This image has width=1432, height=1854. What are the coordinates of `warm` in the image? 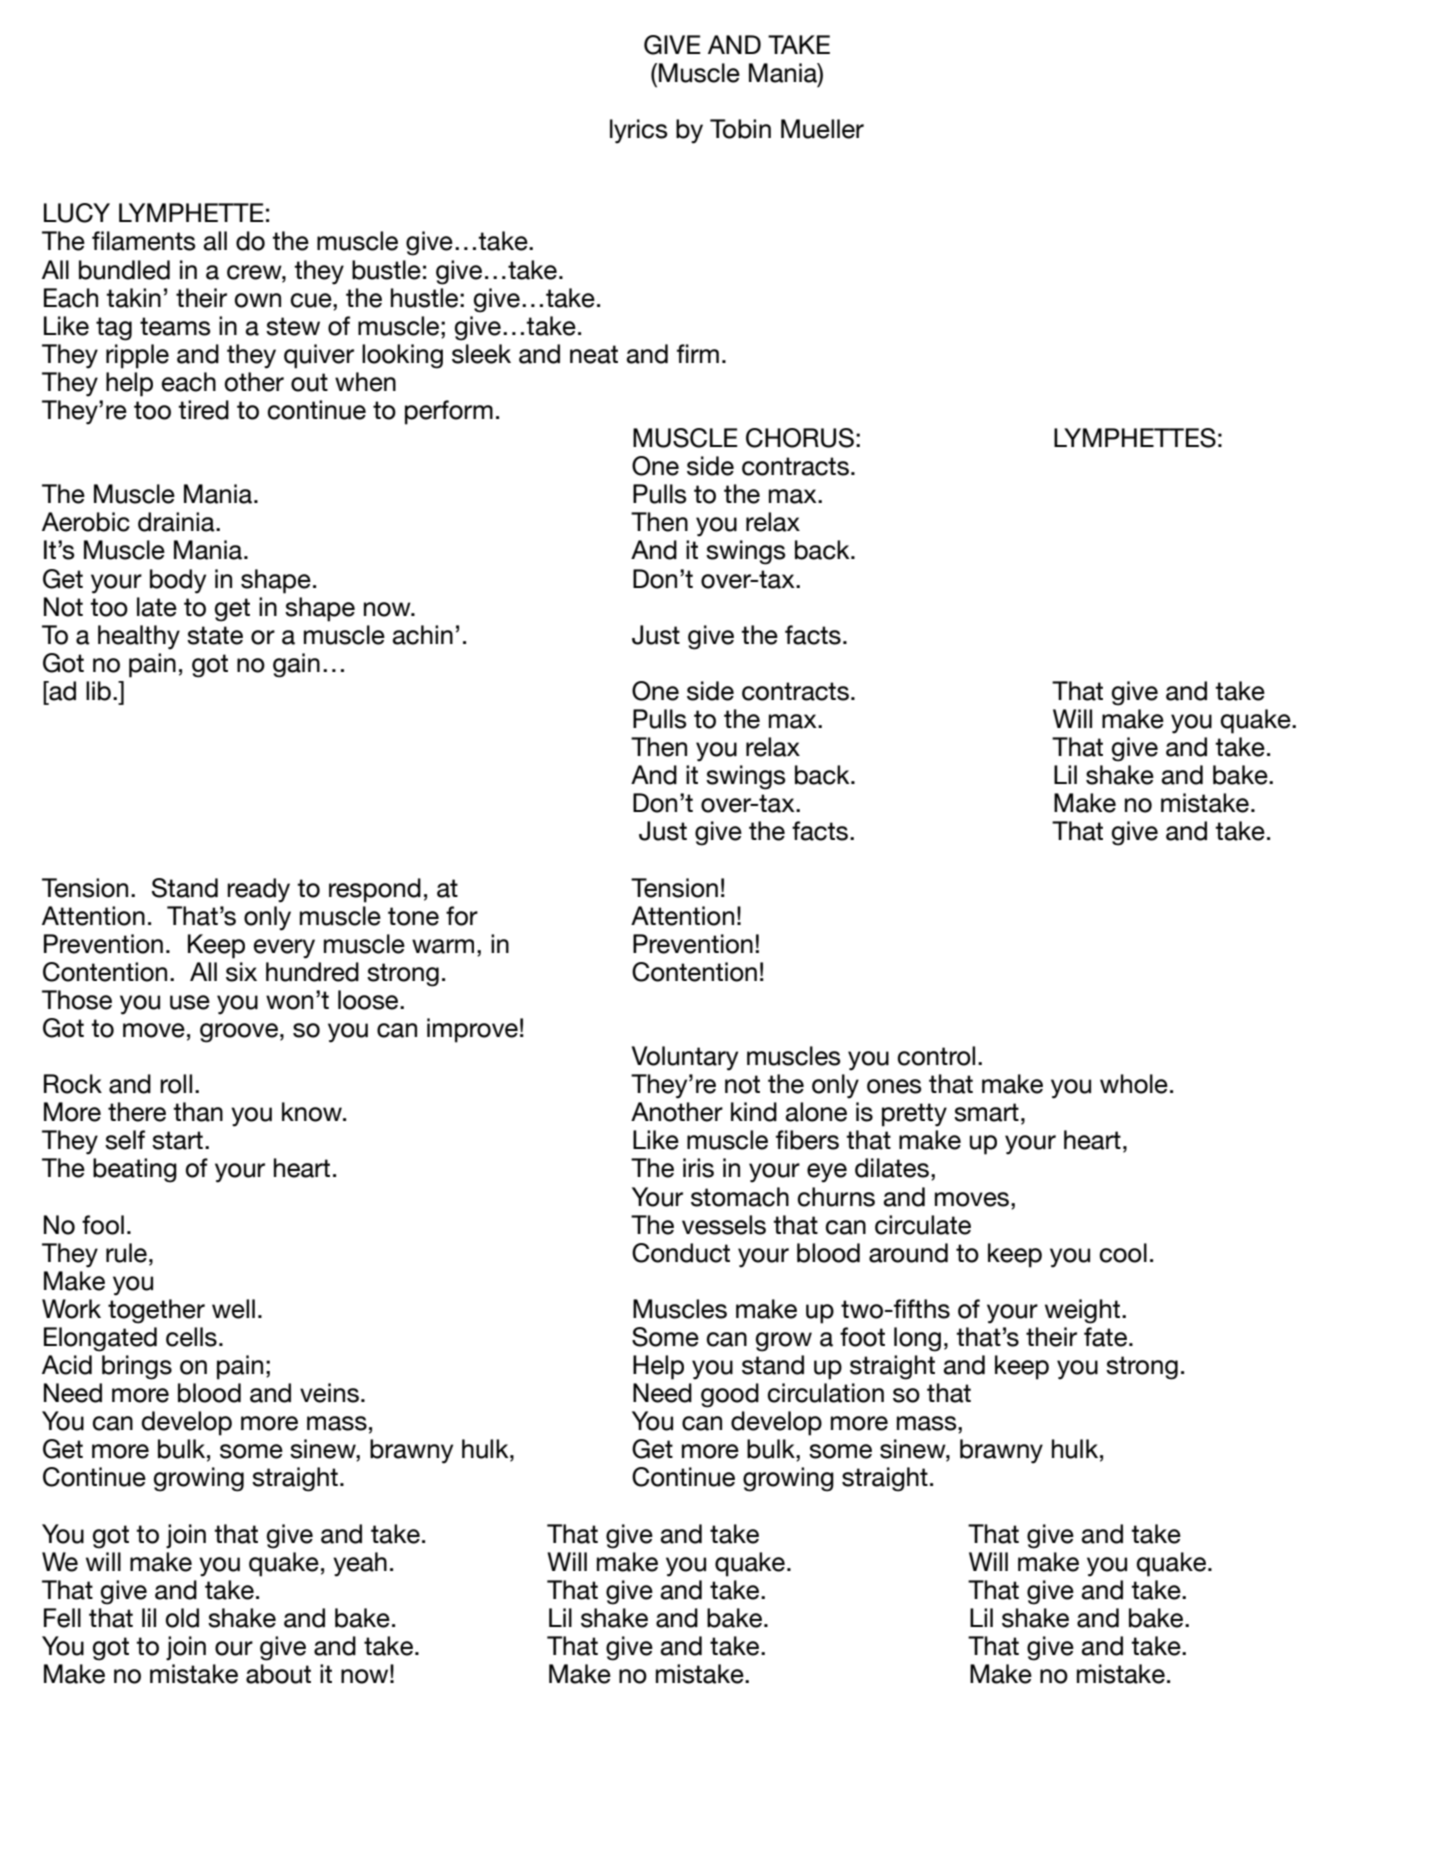 It's located at (443, 946).
